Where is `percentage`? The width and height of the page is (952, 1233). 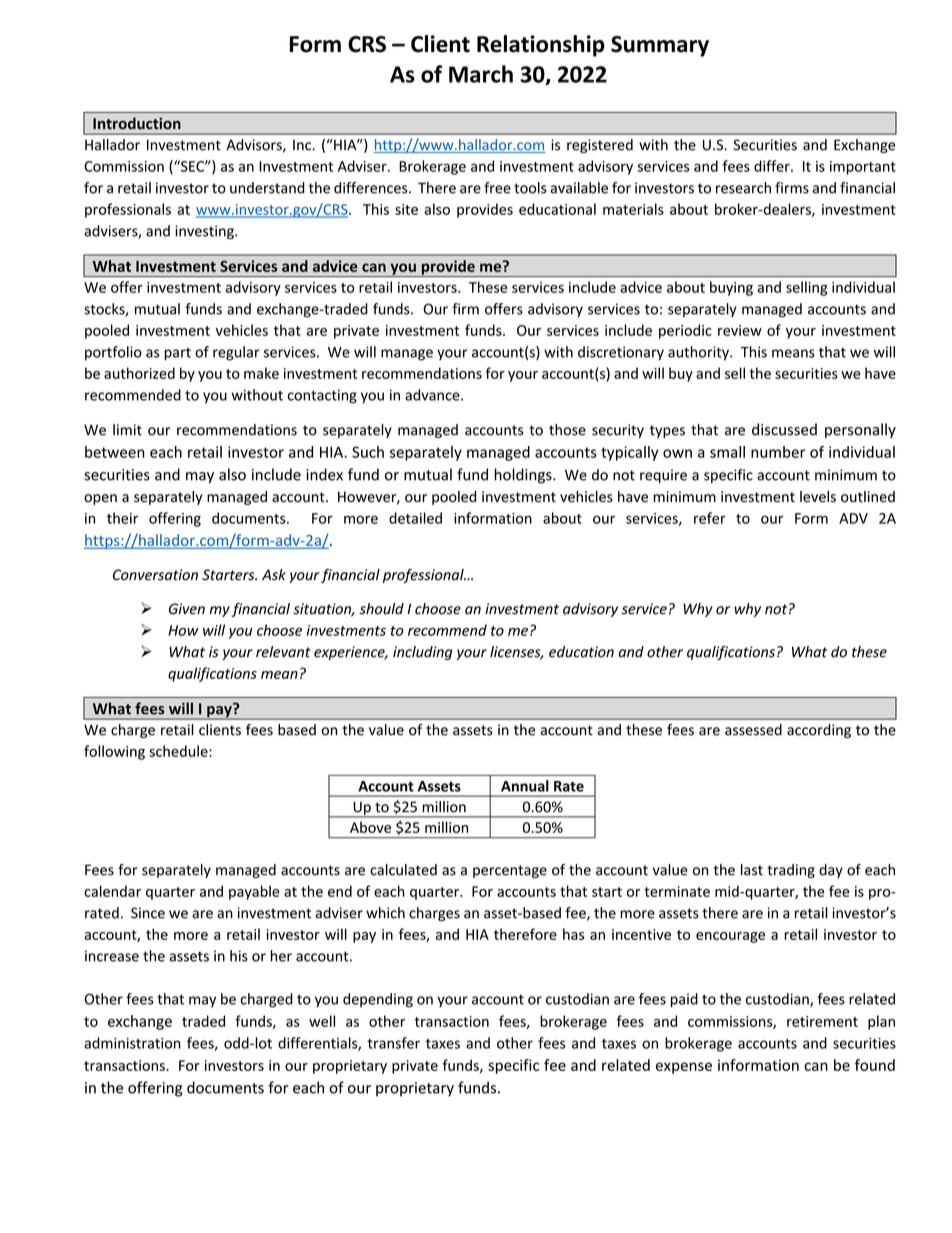 percentage is located at coordinates (510, 871).
